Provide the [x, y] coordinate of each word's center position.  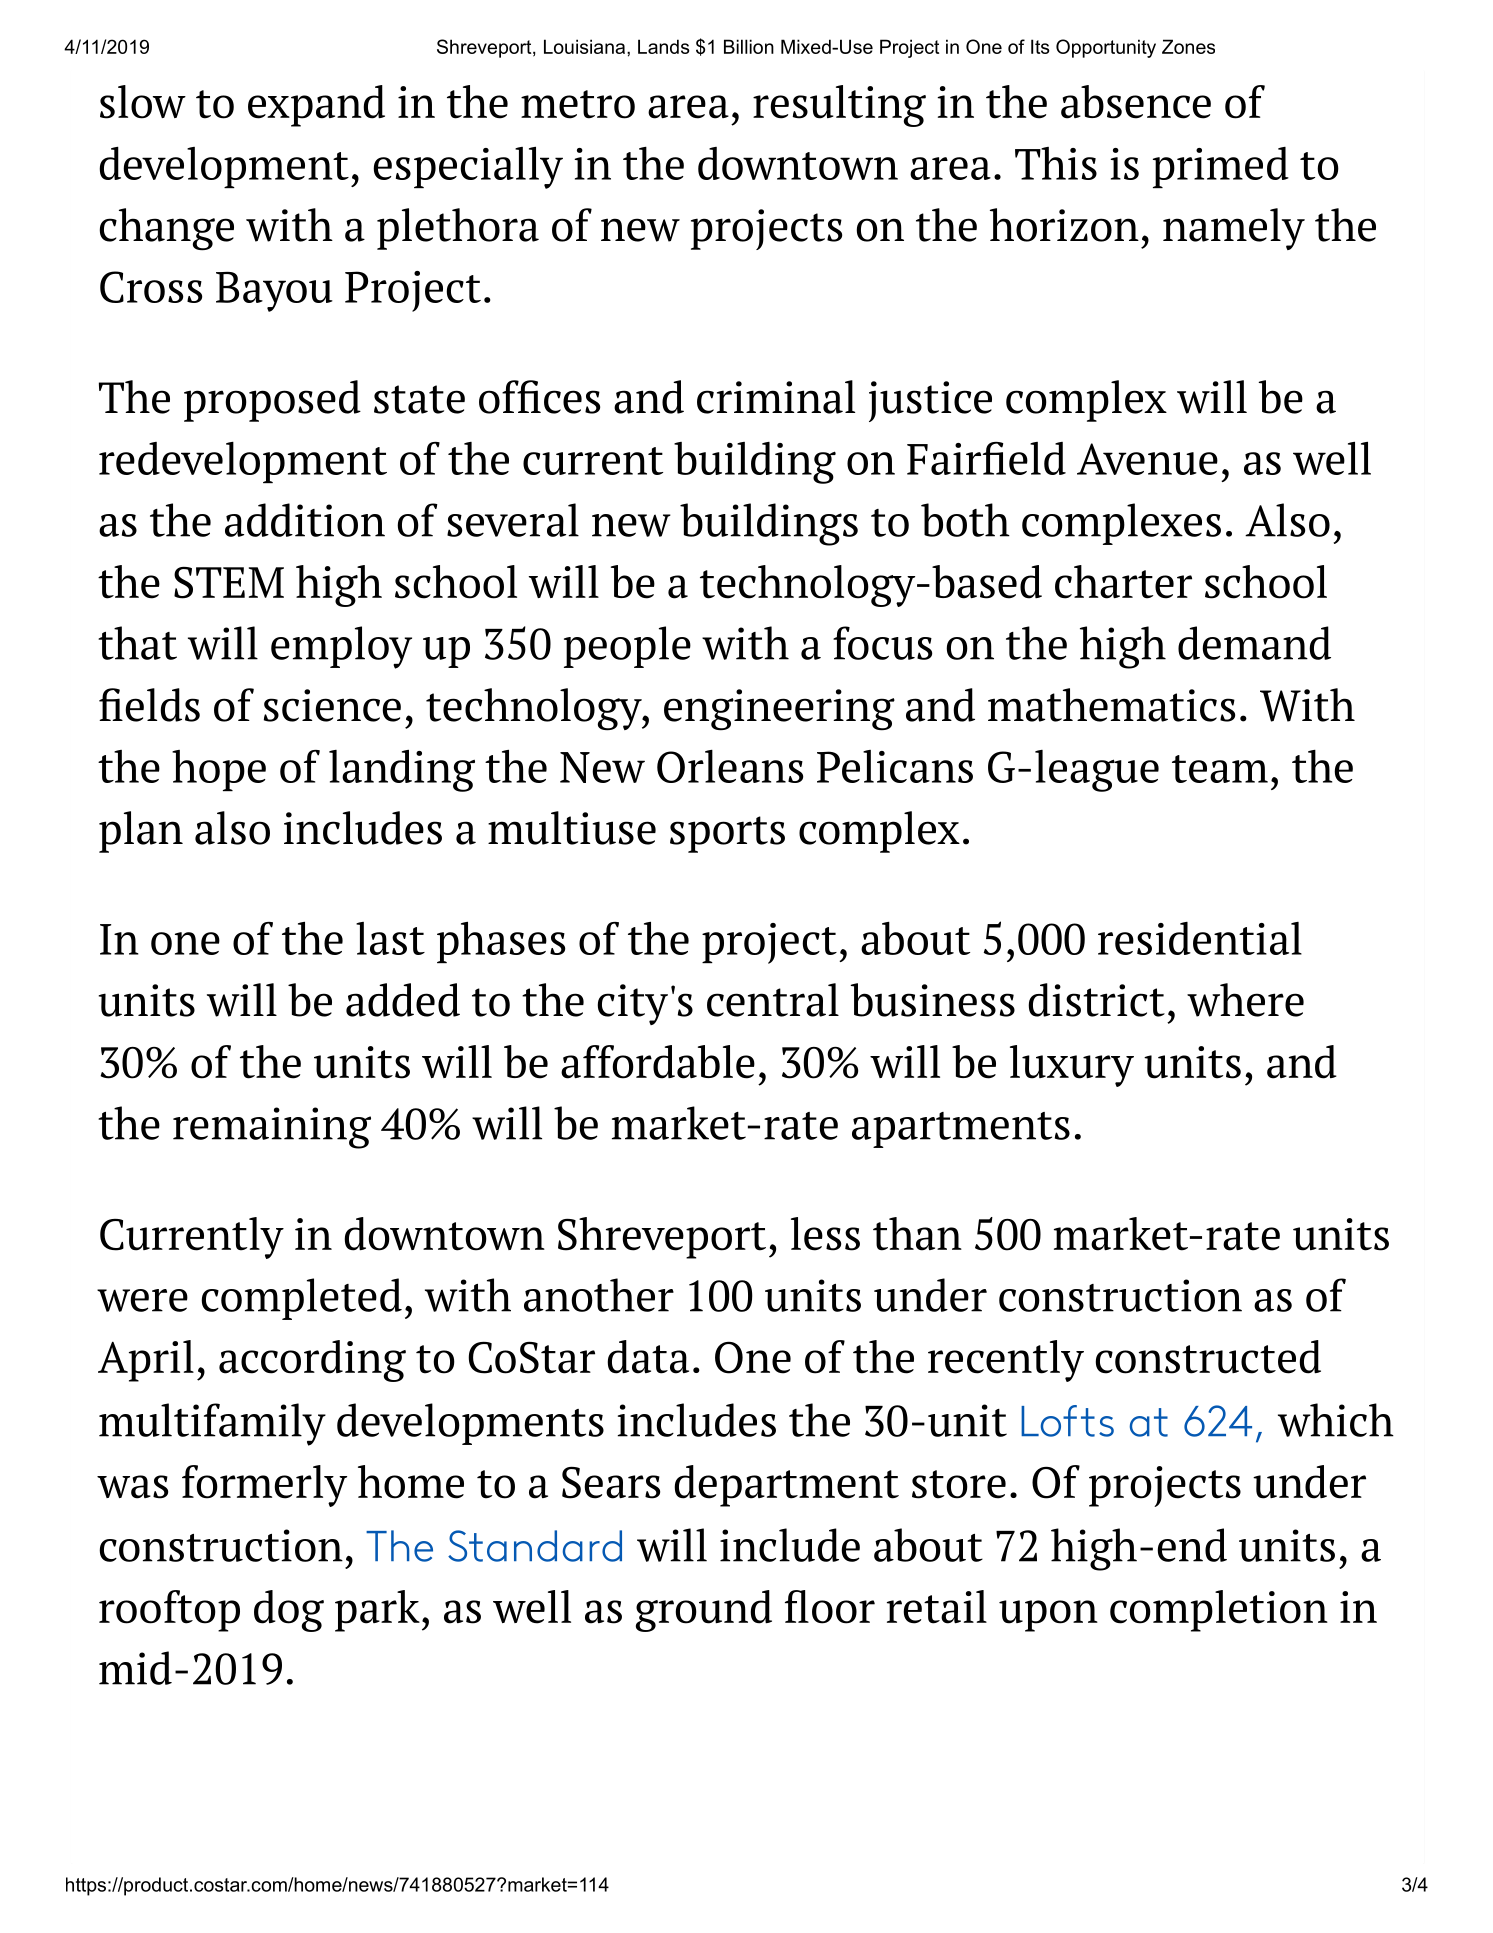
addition [305, 520]
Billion [749, 46]
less [825, 1234]
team [1220, 769]
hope [219, 770]
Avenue [1147, 459]
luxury [1072, 1066]
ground [704, 1611]
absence [1136, 102]
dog [289, 1611]
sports [727, 834]
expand [316, 106]
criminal [776, 397]
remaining [272, 1128]
